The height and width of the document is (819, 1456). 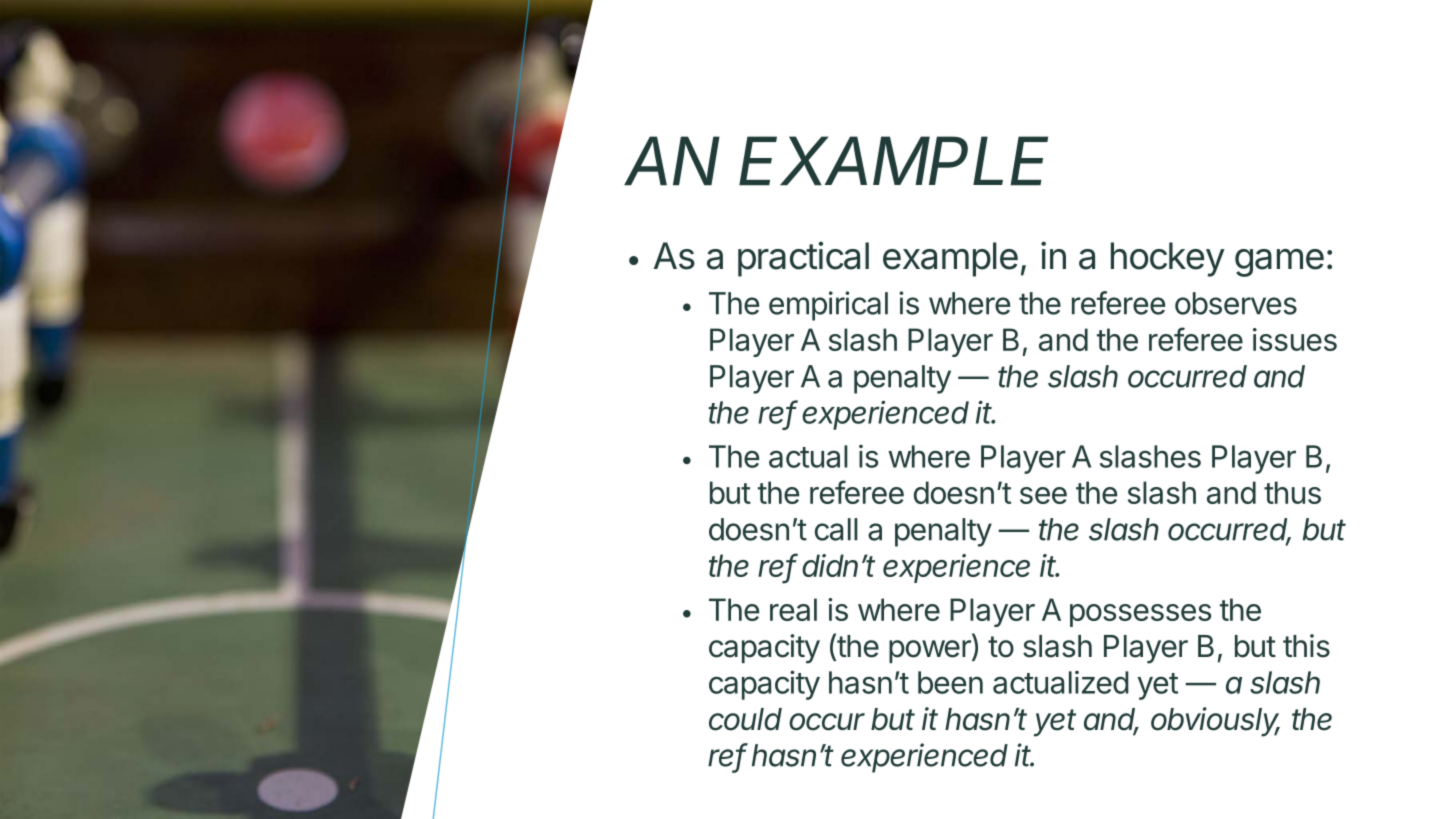 What do you see at coordinates (1279, 263) in the document?
I see `game` at bounding box center [1279, 263].
